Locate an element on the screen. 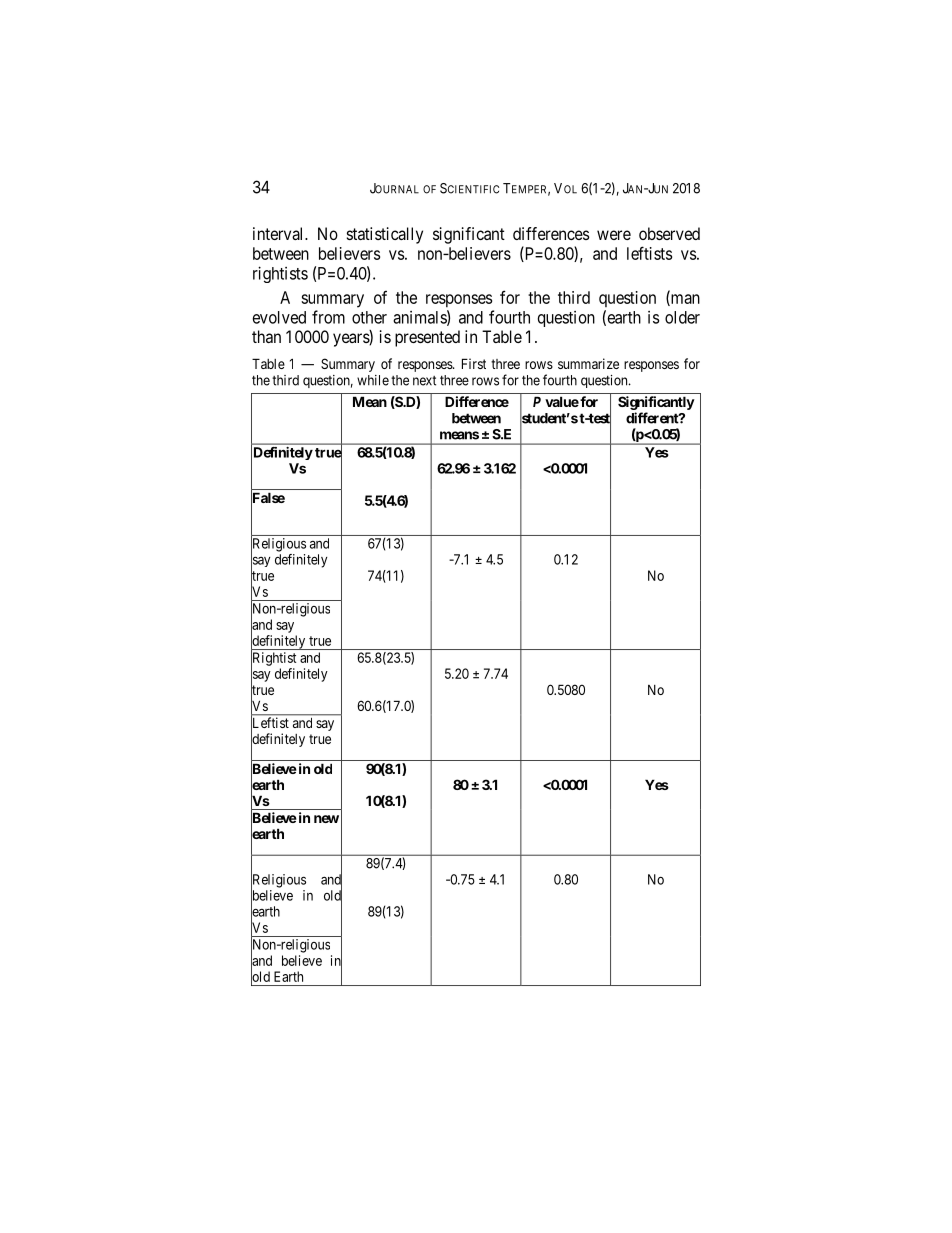  First is located at coordinates (474, 363).
